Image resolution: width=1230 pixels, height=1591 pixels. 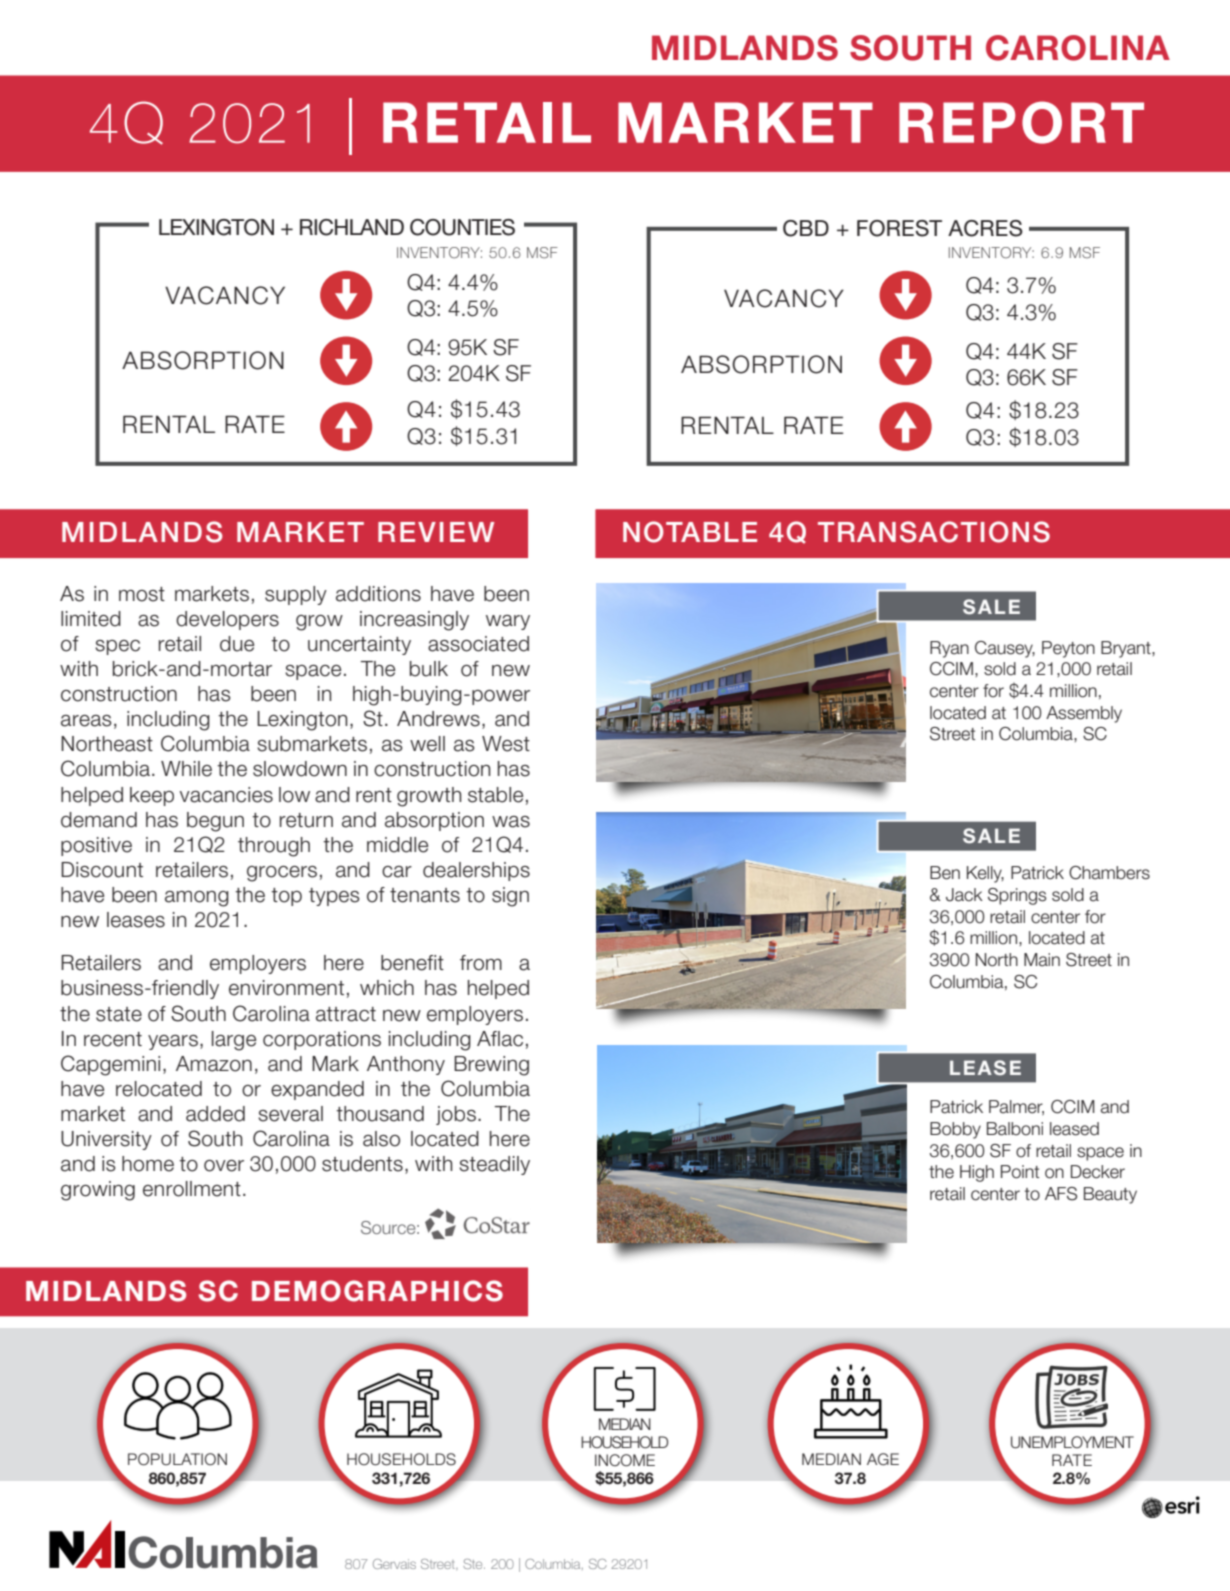 I want to click on RICHLAND, so click(x=352, y=227).
